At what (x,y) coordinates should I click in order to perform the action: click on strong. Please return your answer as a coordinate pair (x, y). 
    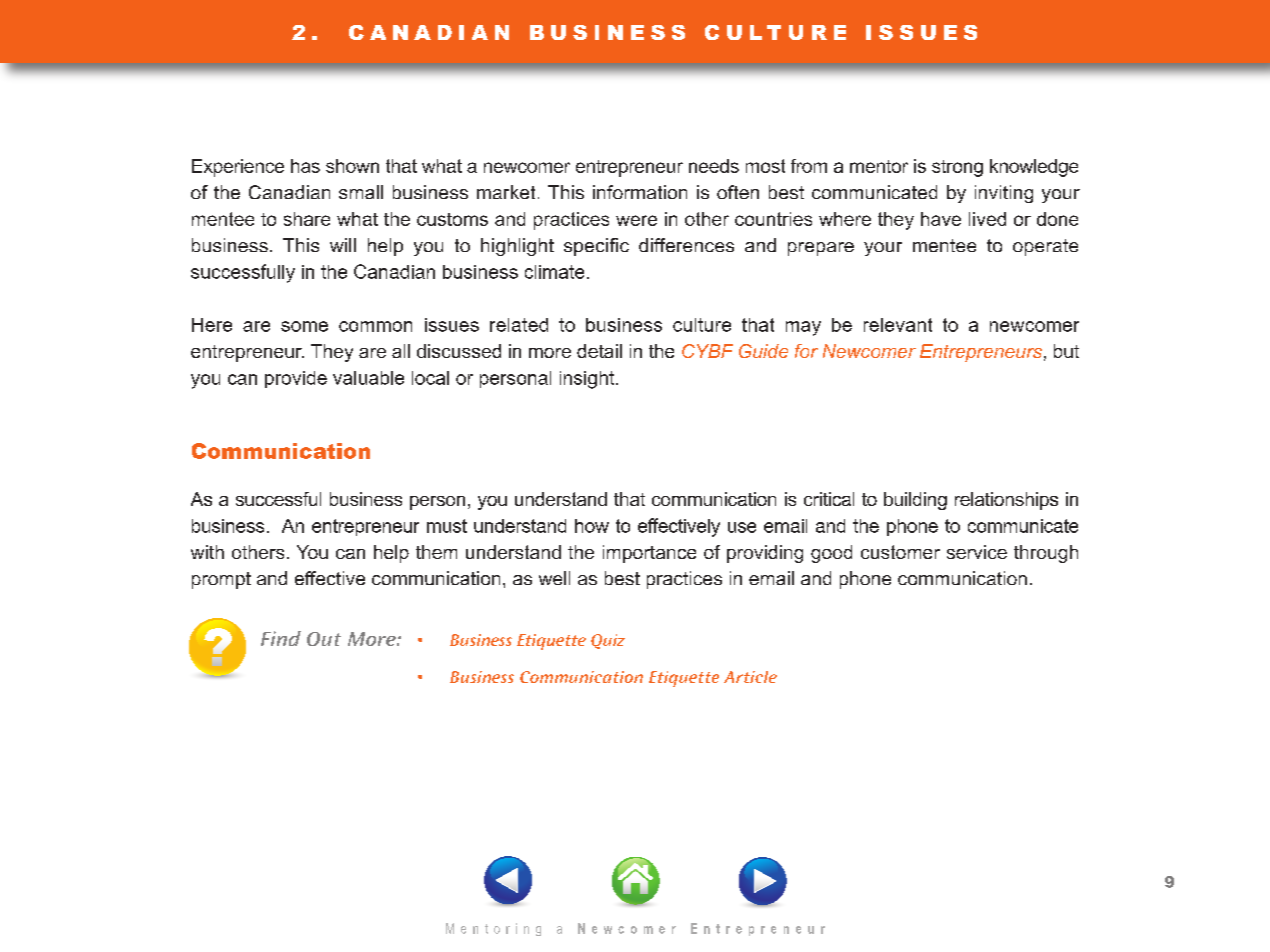
    Looking at the image, I should click on (957, 168).
